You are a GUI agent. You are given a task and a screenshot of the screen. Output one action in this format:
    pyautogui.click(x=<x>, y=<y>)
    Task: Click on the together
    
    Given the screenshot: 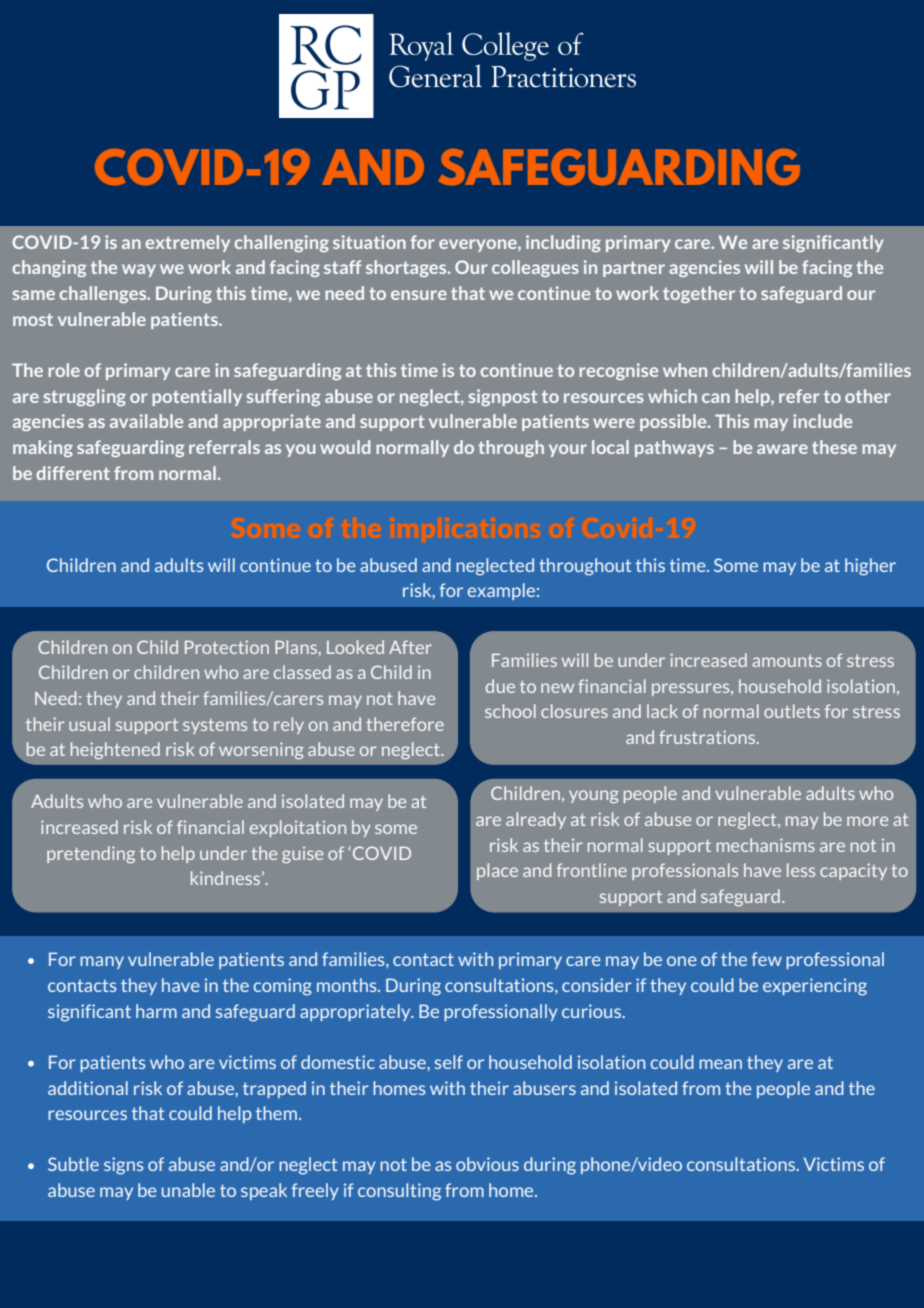 What is the action you would take?
    pyautogui.click(x=699, y=294)
